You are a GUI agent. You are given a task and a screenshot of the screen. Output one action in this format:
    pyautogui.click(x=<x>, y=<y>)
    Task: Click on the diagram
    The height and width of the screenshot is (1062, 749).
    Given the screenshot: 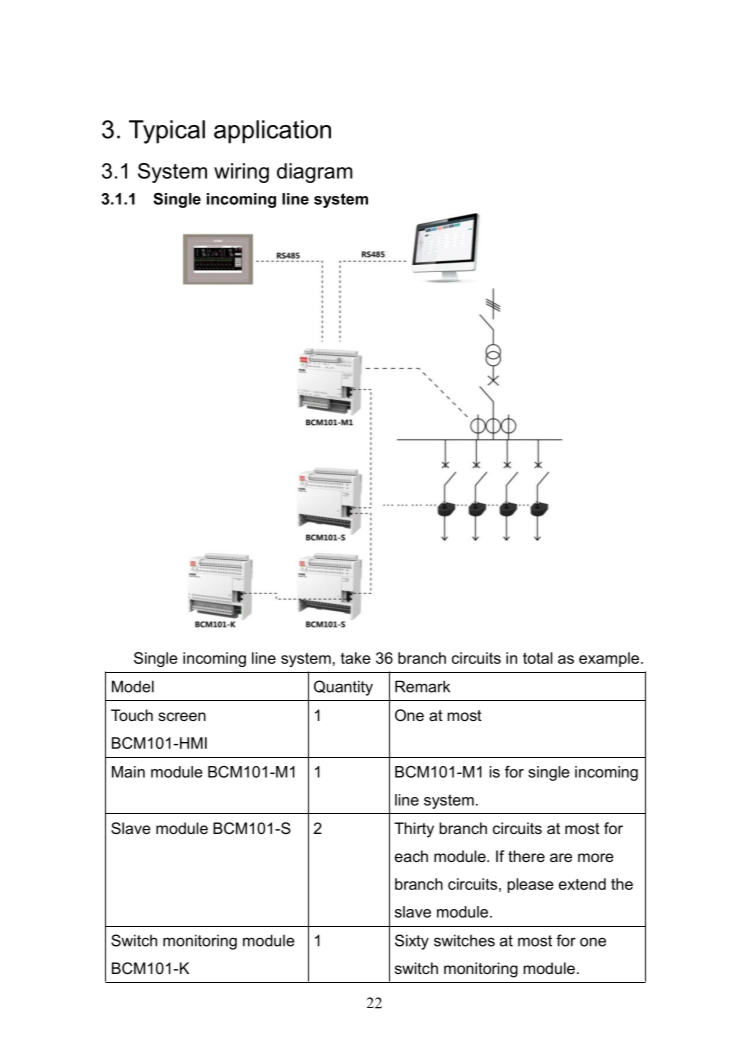 What is the action you would take?
    pyautogui.click(x=315, y=173)
